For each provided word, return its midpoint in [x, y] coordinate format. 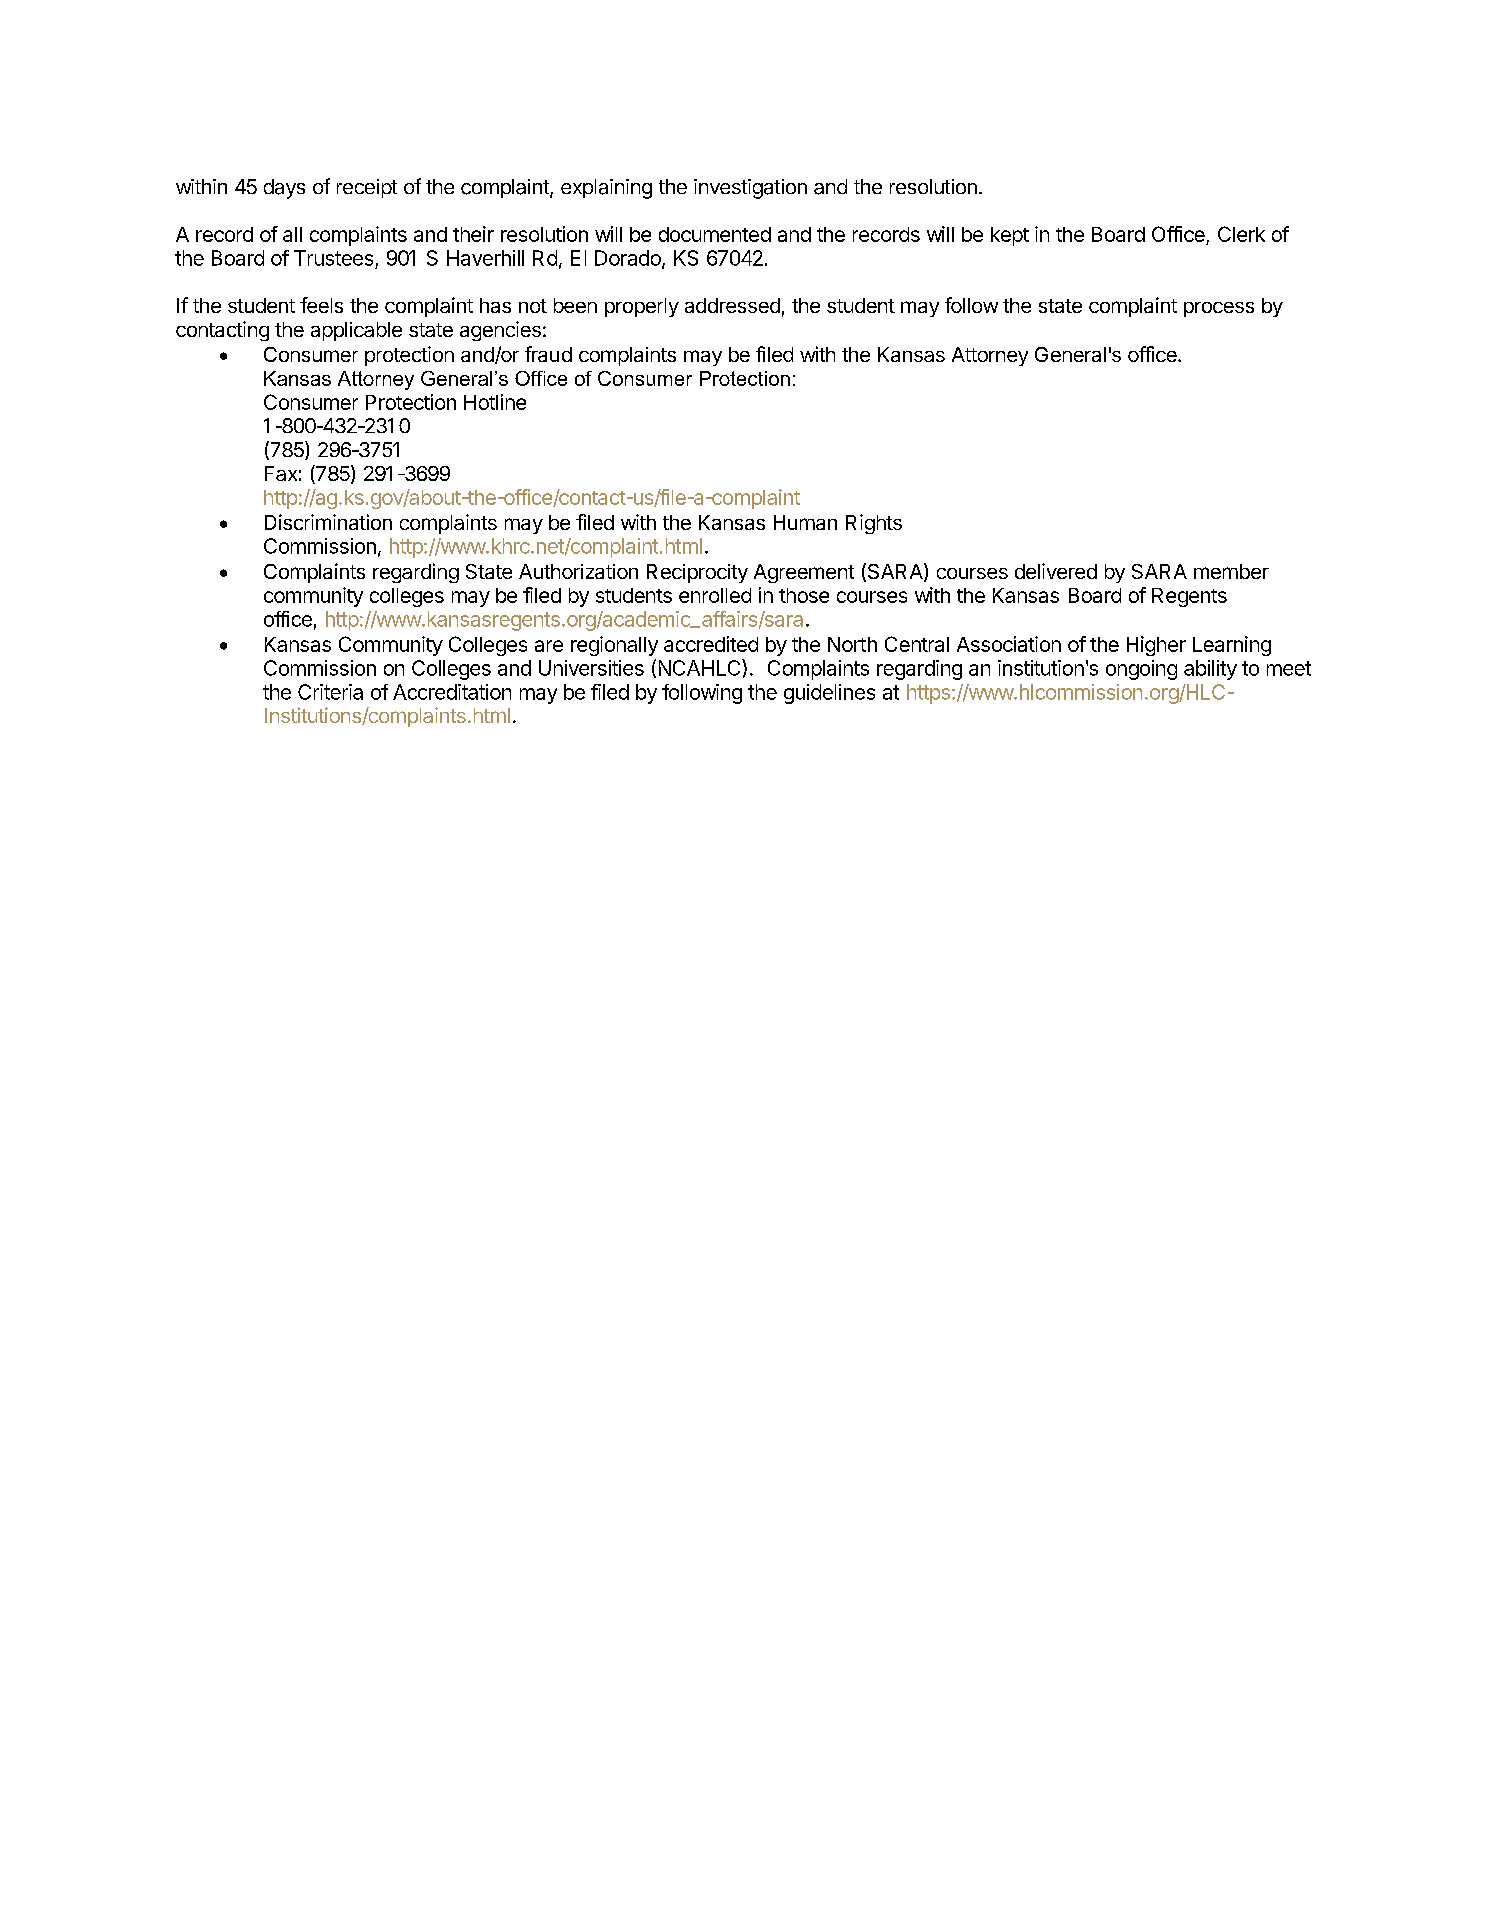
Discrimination [328, 522]
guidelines [829, 694]
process [1219, 309]
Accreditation [452, 692]
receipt [367, 188]
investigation [750, 189]
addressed [732, 305]
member [1231, 571]
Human [805, 522]
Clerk [1241, 234]
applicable [356, 331]
